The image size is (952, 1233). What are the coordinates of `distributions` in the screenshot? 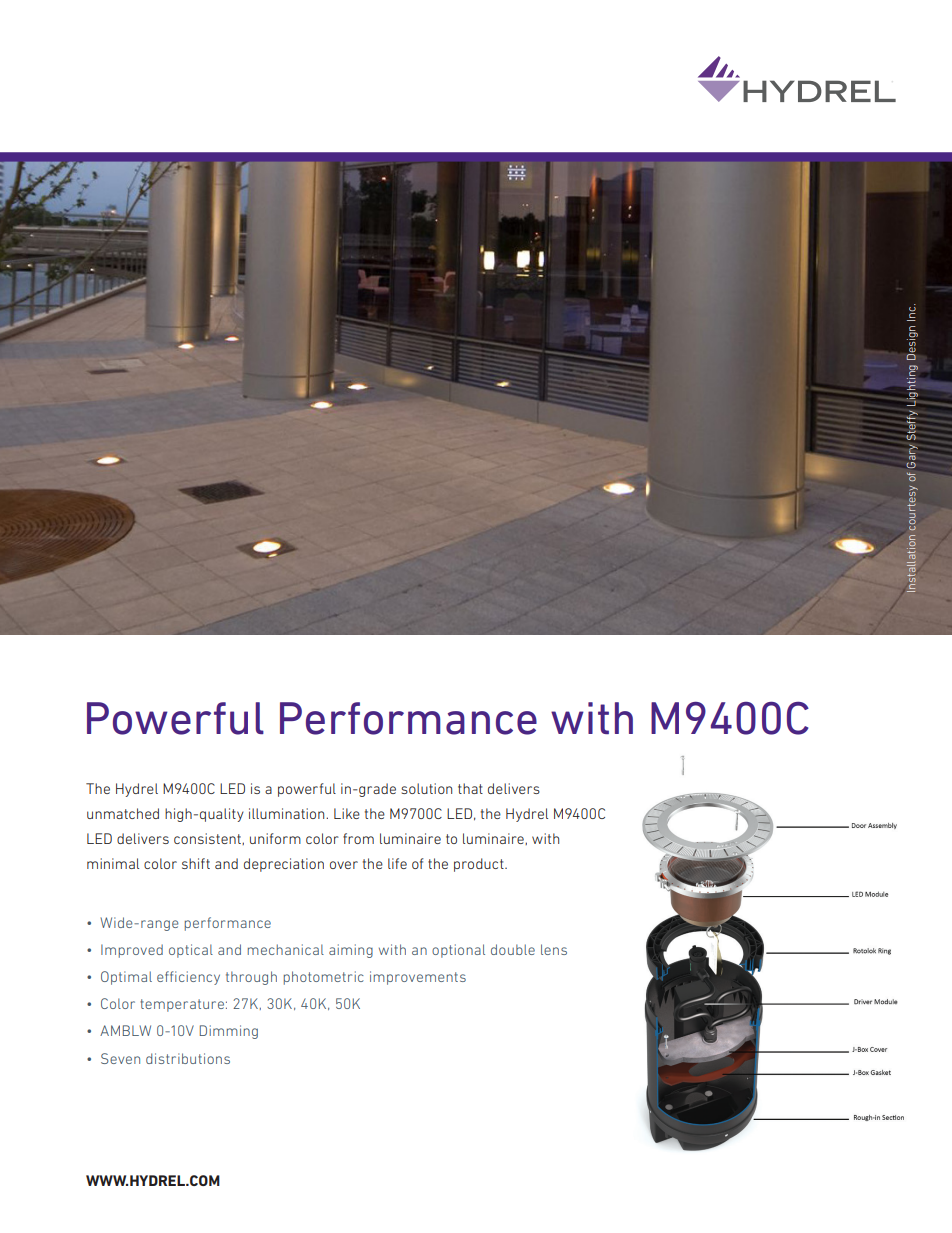 It's located at (188, 1058).
